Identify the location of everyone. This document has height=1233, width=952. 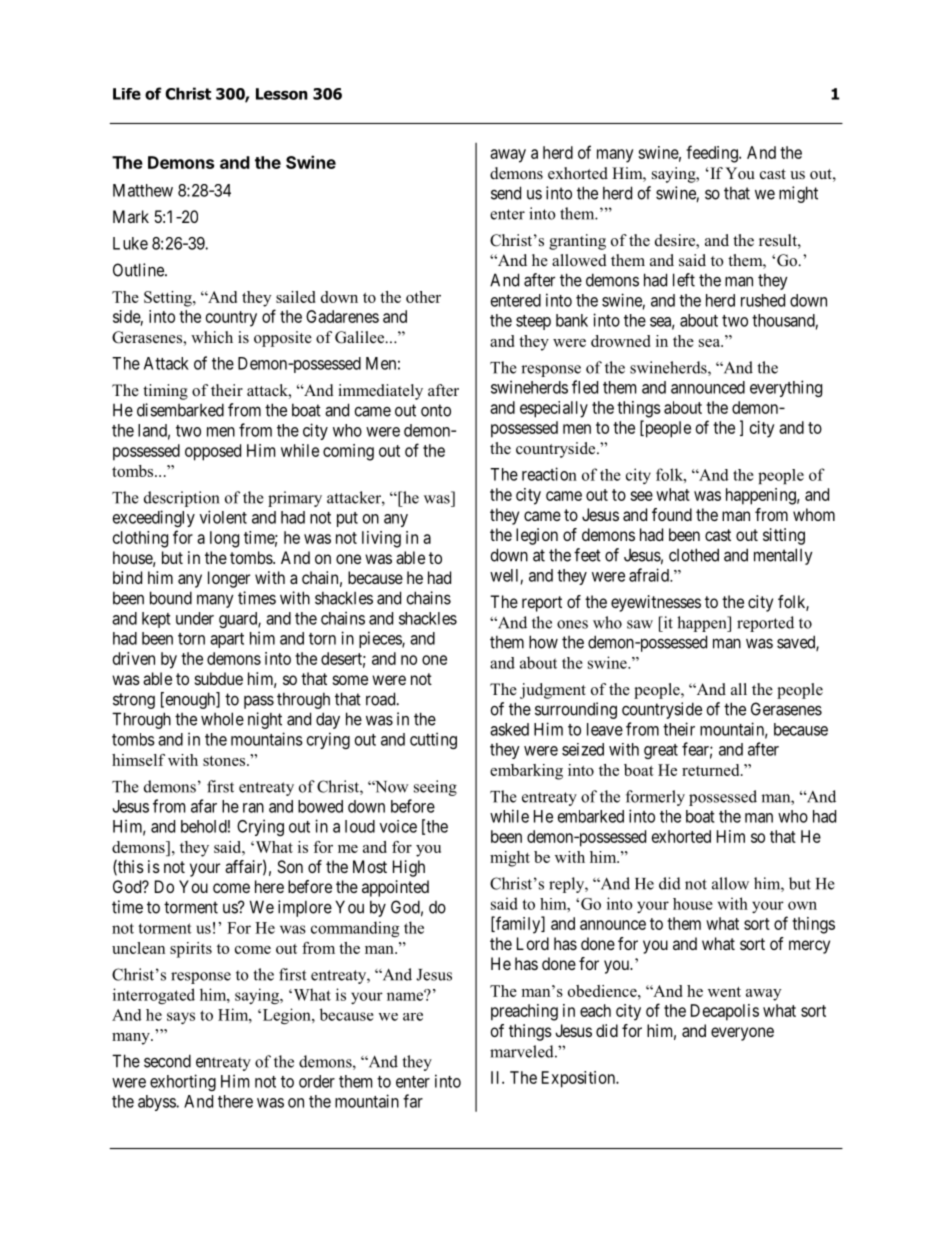
(742, 1034).
